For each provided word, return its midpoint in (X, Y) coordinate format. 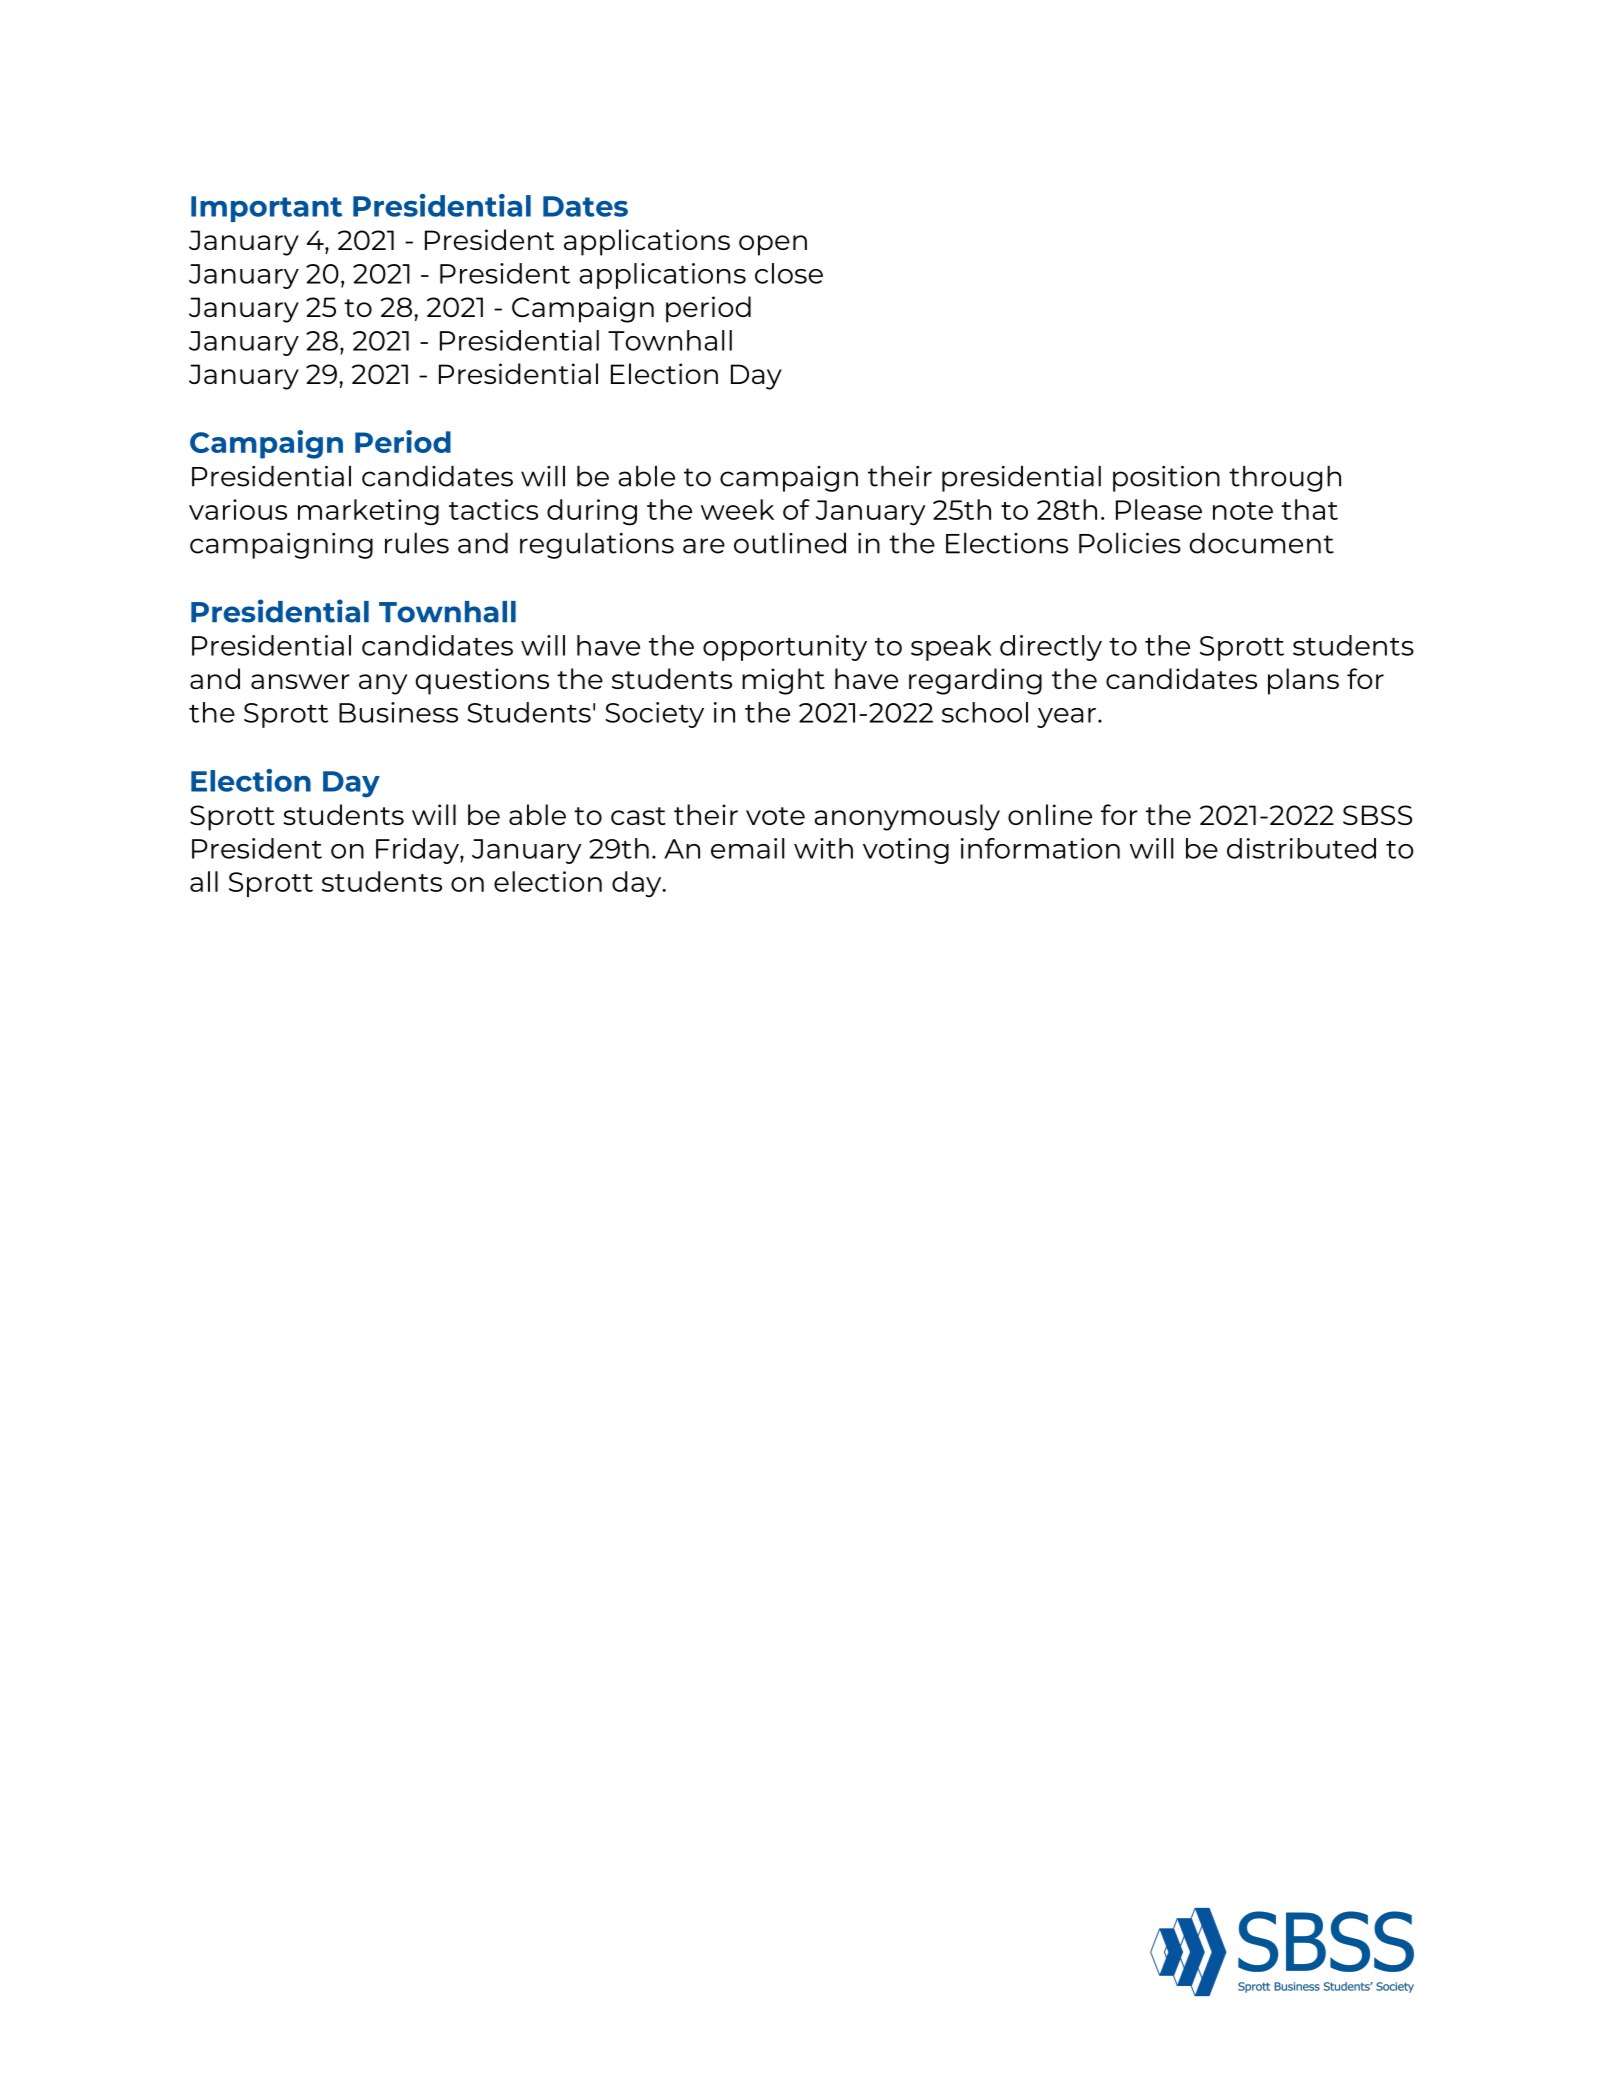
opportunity (785, 648)
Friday (418, 851)
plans (1303, 681)
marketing (368, 512)
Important (266, 209)
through (1285, 478)
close (789, 273)
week (737, 509)
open (773, 245)
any (383, 684)
